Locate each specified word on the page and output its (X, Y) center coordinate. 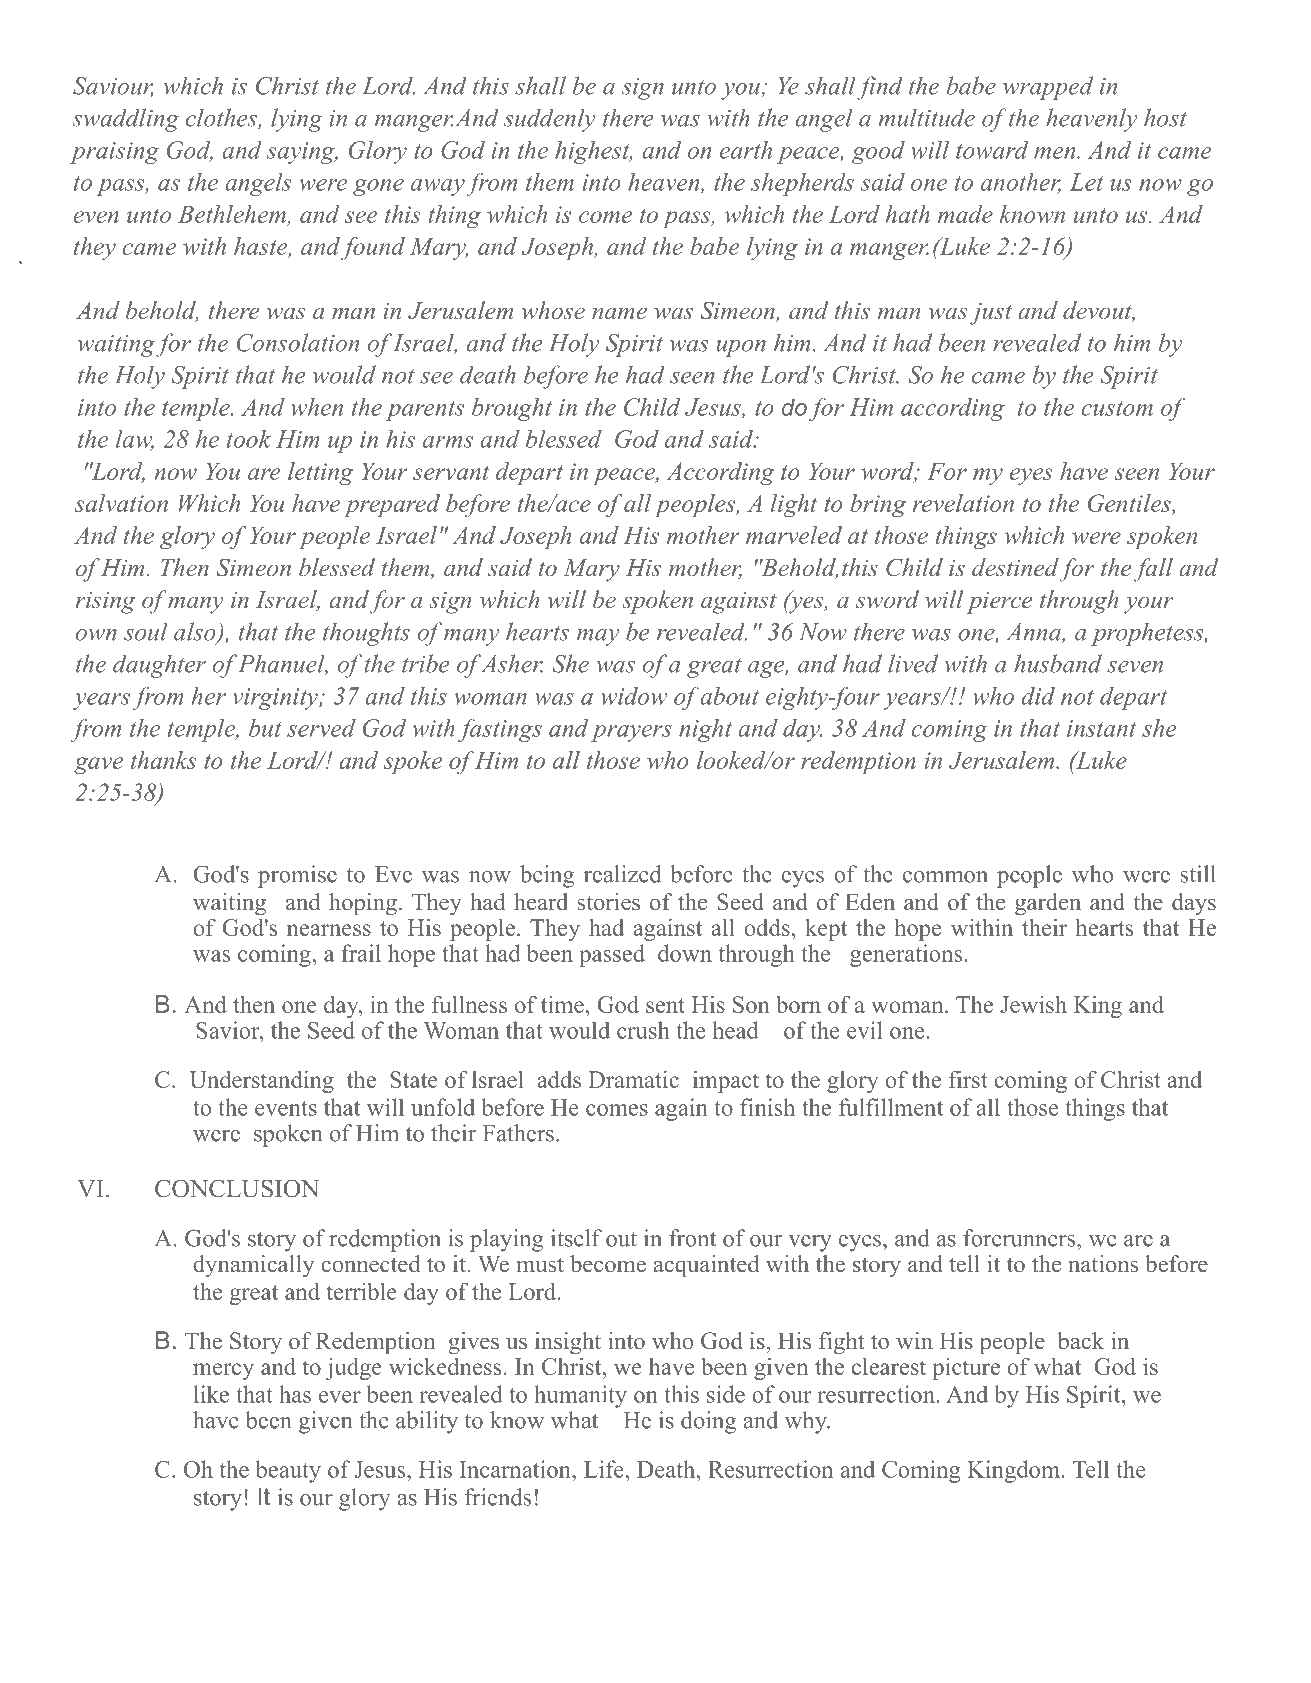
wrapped (1048, 88)
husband (1058, 663)
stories (609, 902)
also (196, 632)
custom (1117, 408)
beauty (288, 1471)
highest (593, 152)
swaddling (125, 120)
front (692, 1238)
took (249, 439)
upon (741, 348)
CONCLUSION (237, 1188)
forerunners (1020, 1238)
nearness (329, 930)
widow (634, 696)
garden (1048, 904)
